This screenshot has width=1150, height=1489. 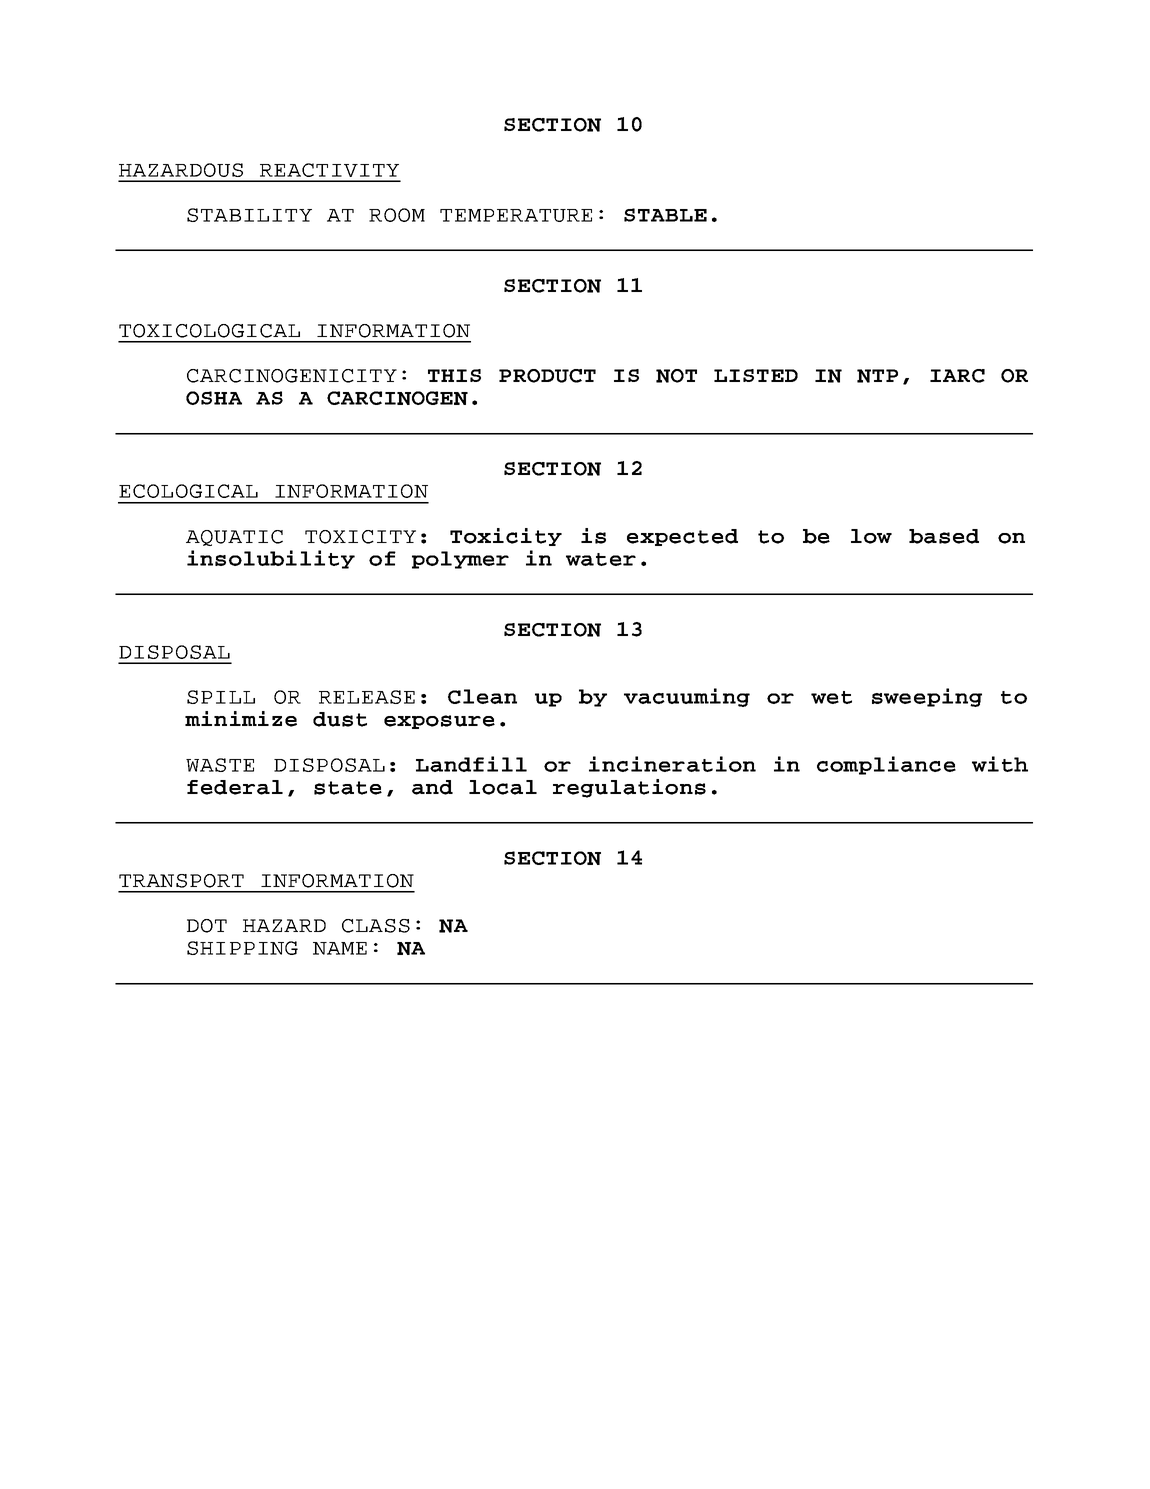 I want to click on NTP, so click(x=877, y=376).
